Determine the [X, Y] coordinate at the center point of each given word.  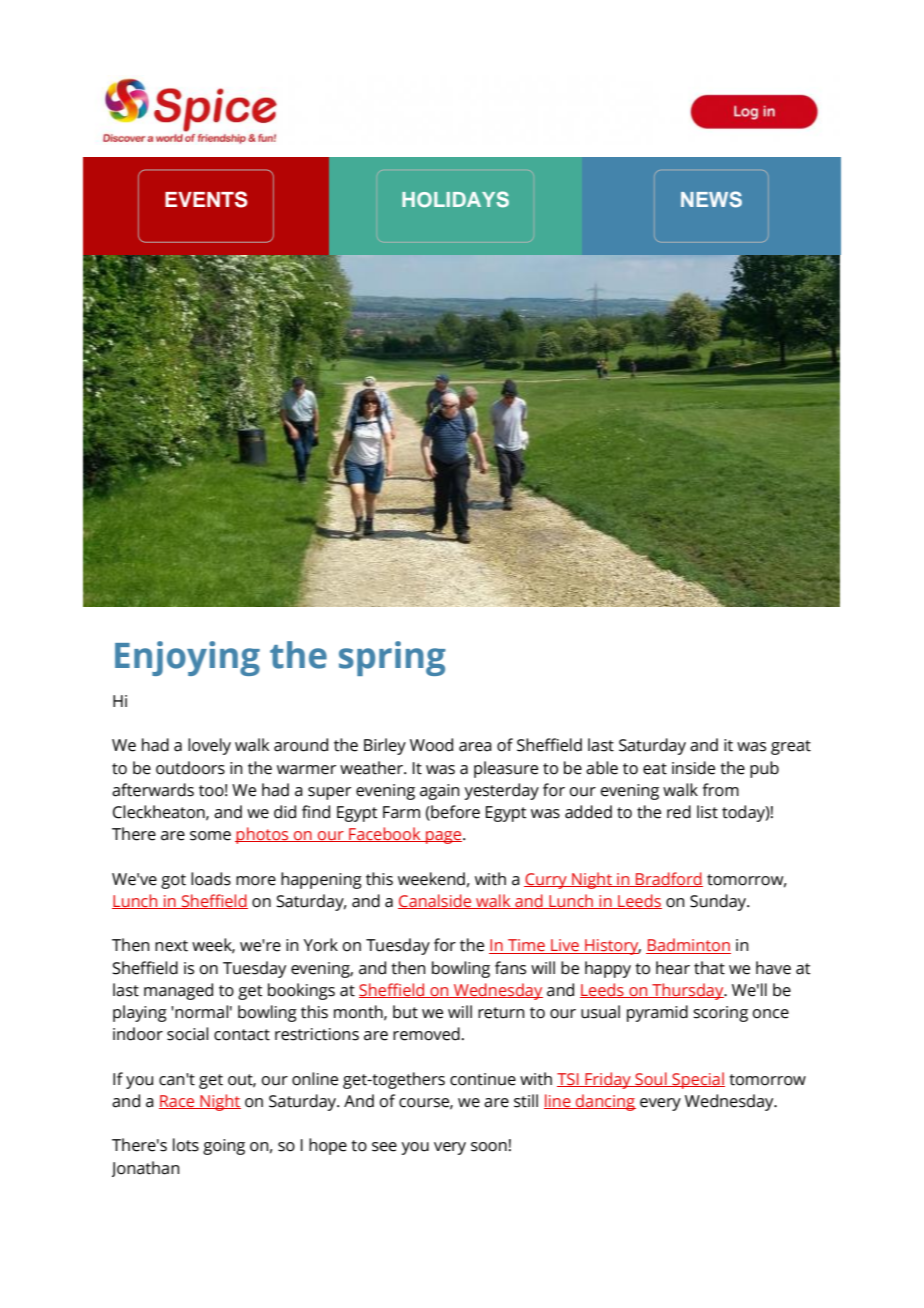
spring [392, 658]
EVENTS [206, 199]
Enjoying [187, 658]
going [224, 1147]
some [210, 836]
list [707, 812]
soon [489, 1147]
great [791, 747]
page [444, 837]
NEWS [711, 199]
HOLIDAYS [455, 199]
